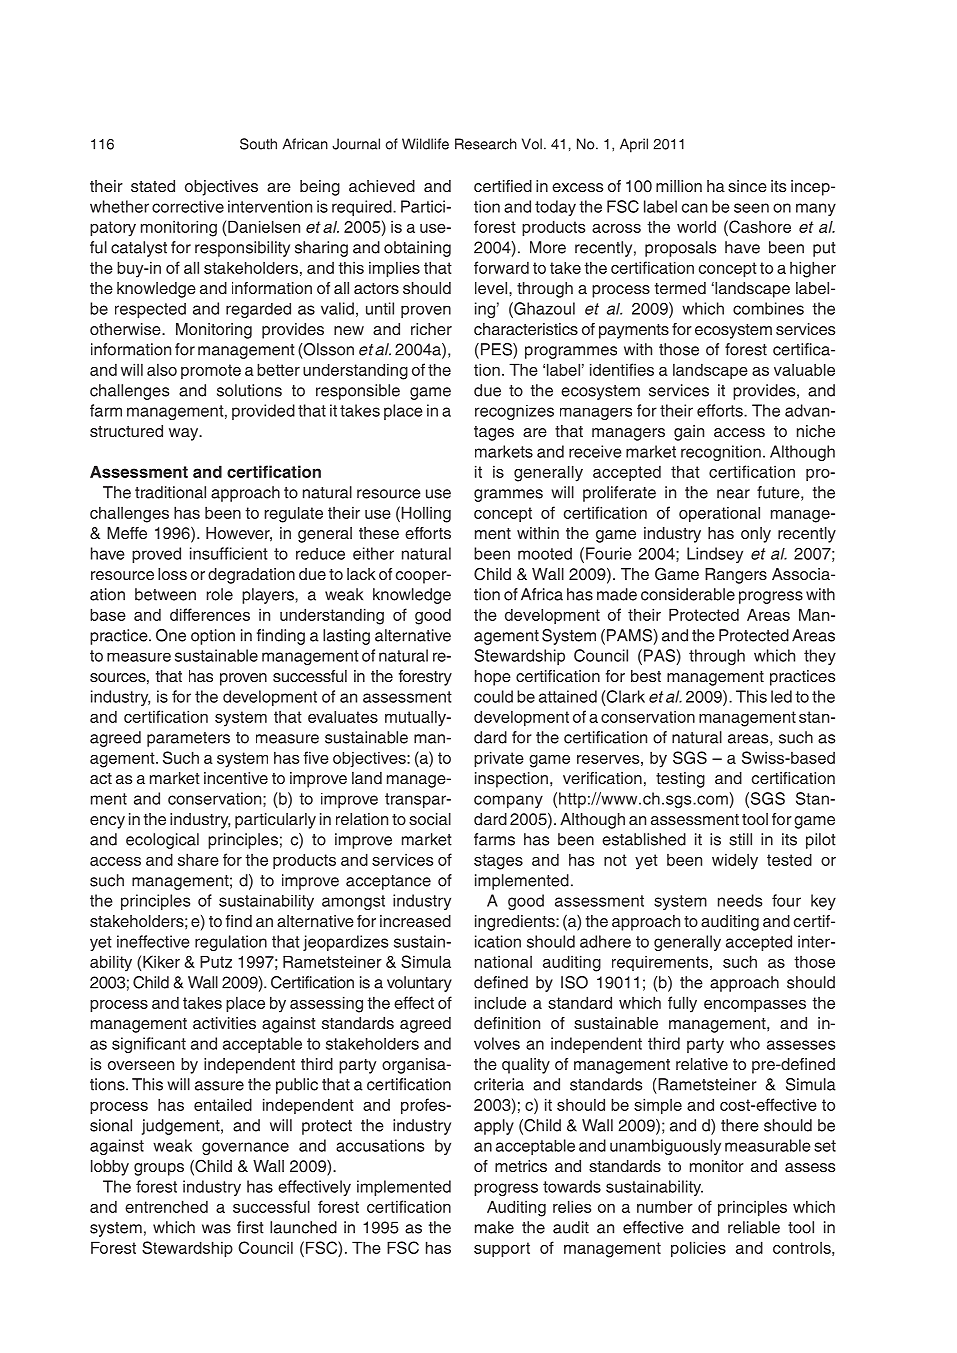 Image resolution: width=957 pixels, height=1353 pixels. I want to click on voluntary, so click(419, 984).
